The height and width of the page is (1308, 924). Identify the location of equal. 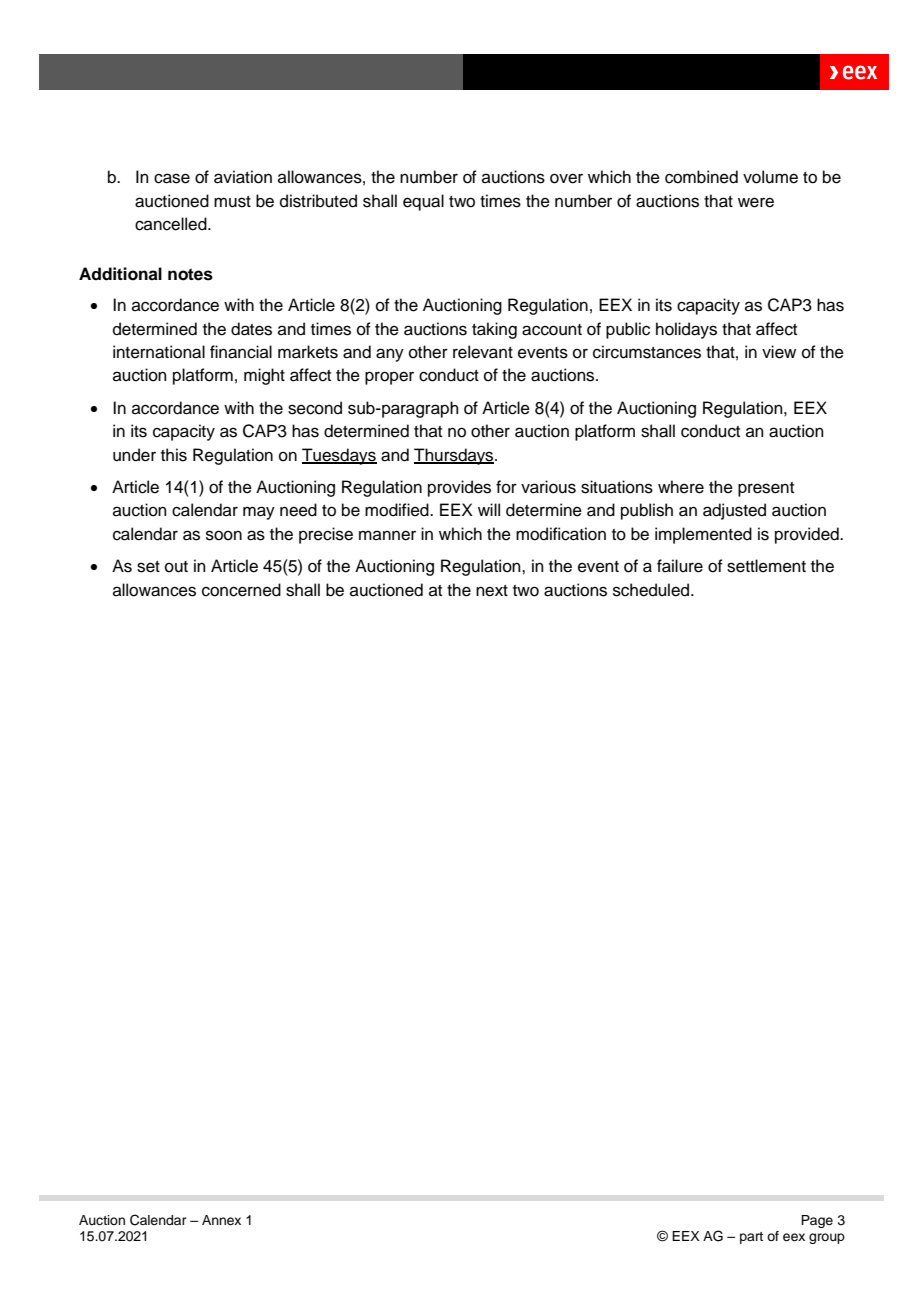
(423, 202).
